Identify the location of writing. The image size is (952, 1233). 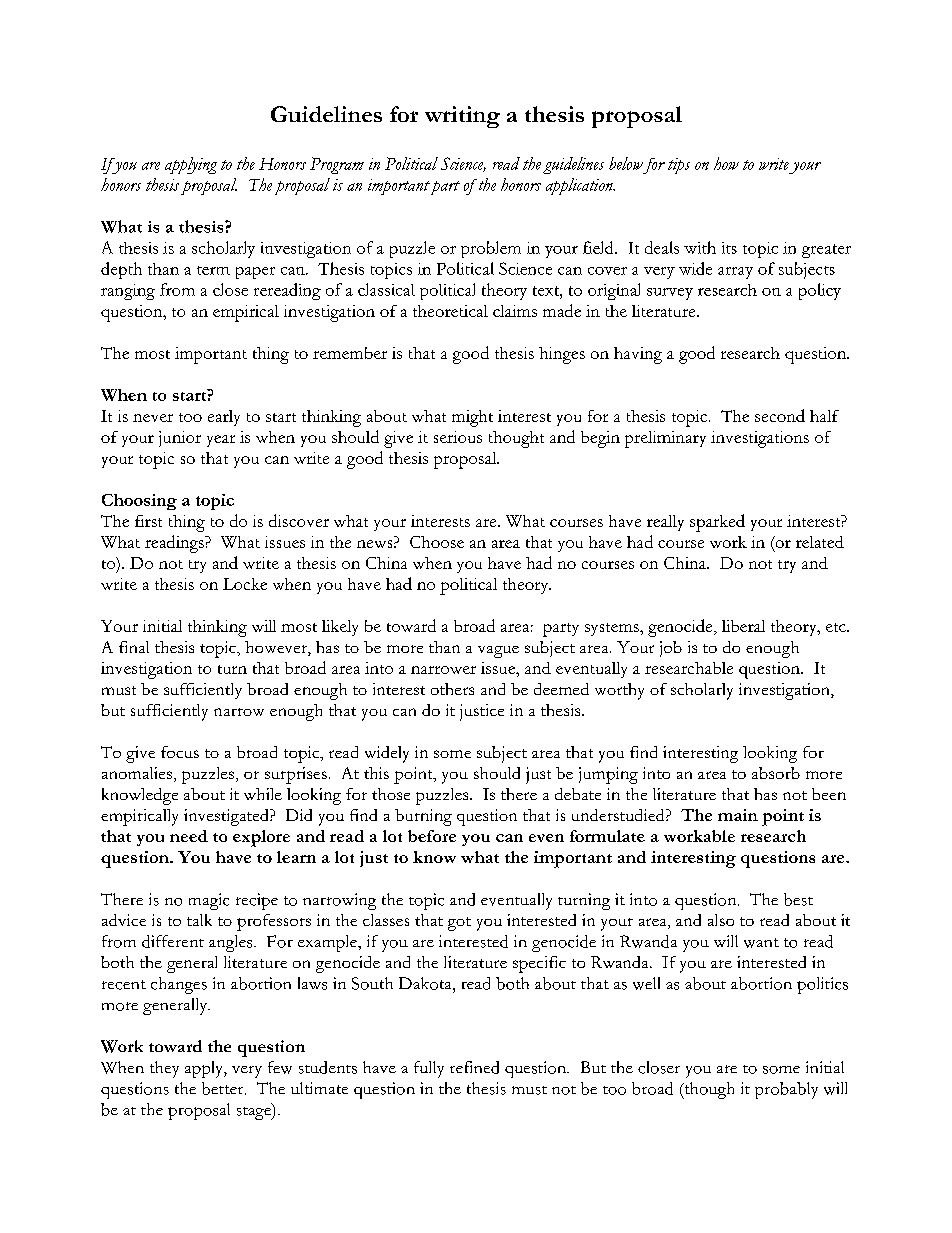
(462, 117).
